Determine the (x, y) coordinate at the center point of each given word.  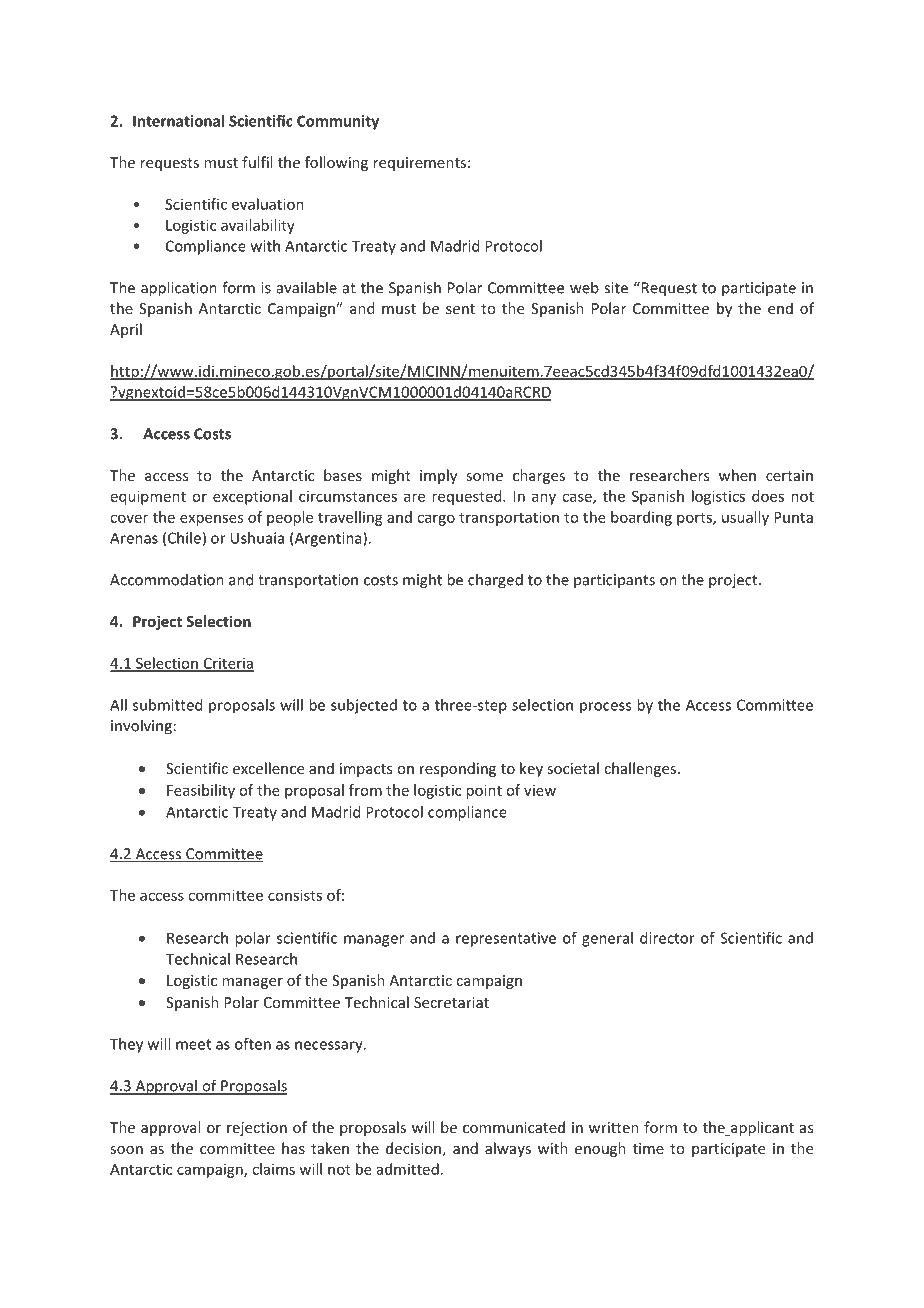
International (178, 121)
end (780, 308)
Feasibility (201, 791)
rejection (257, 1129)
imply (438, 476)
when (737, 475)
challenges (641, 769)
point (484, 791)
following (336, 163)
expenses (211, 520)
